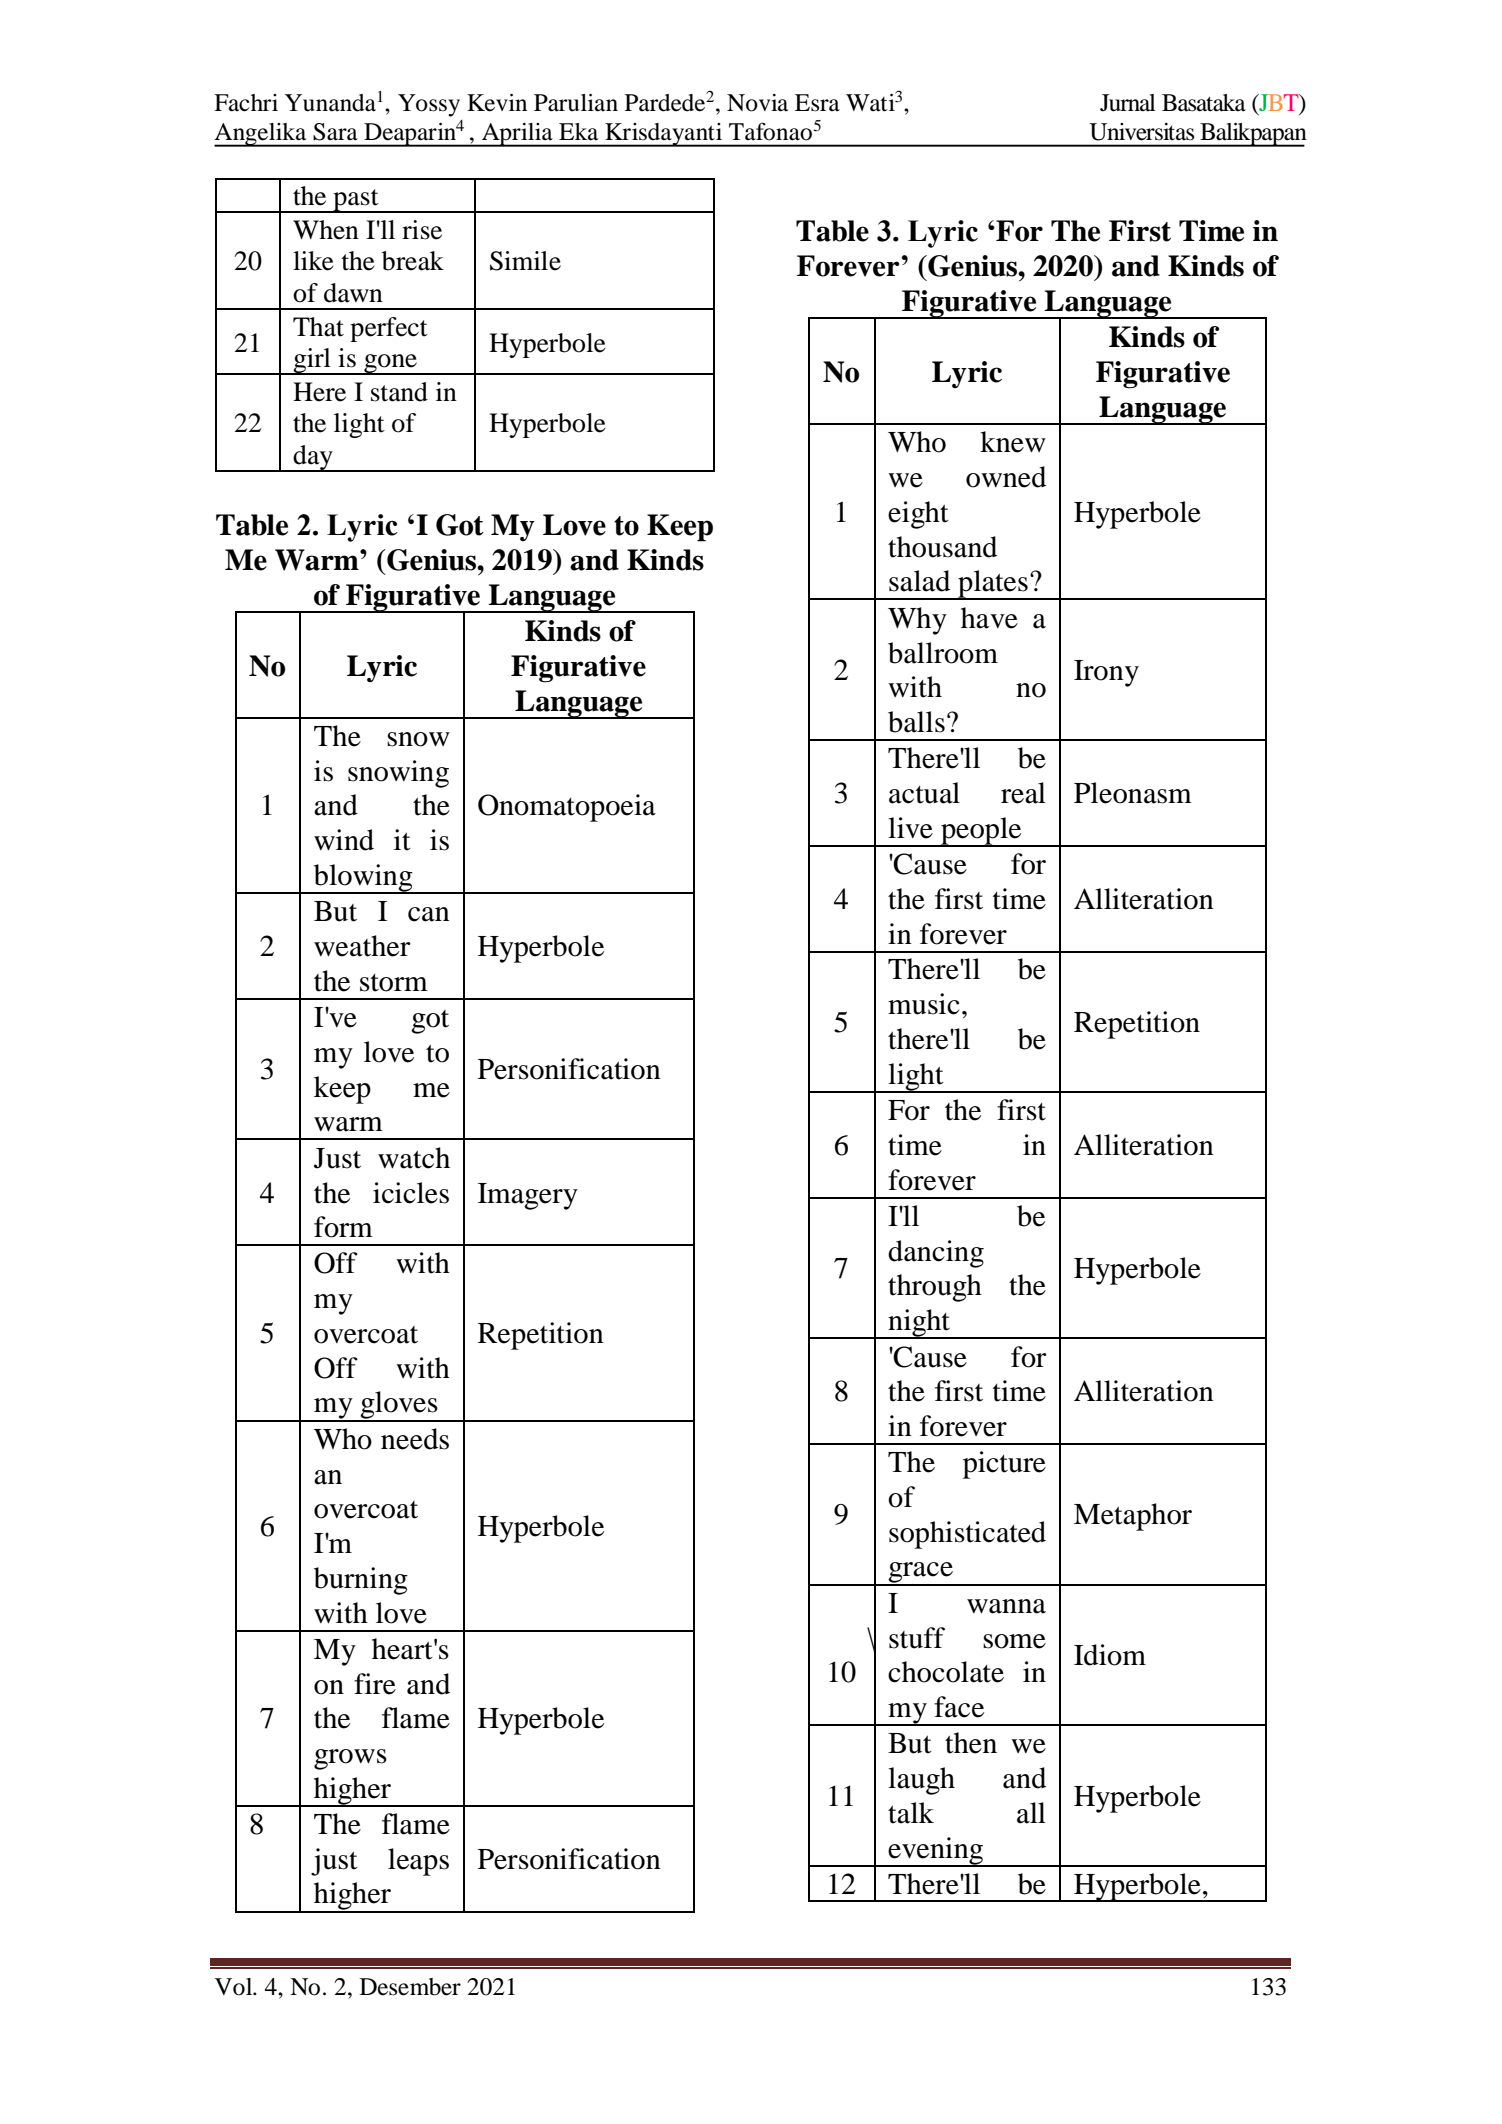 The image size is (1502, 2124). What do you see at coordinates (935, 1288) in the document?
I see `through` at bounding box center [935, 1288].
